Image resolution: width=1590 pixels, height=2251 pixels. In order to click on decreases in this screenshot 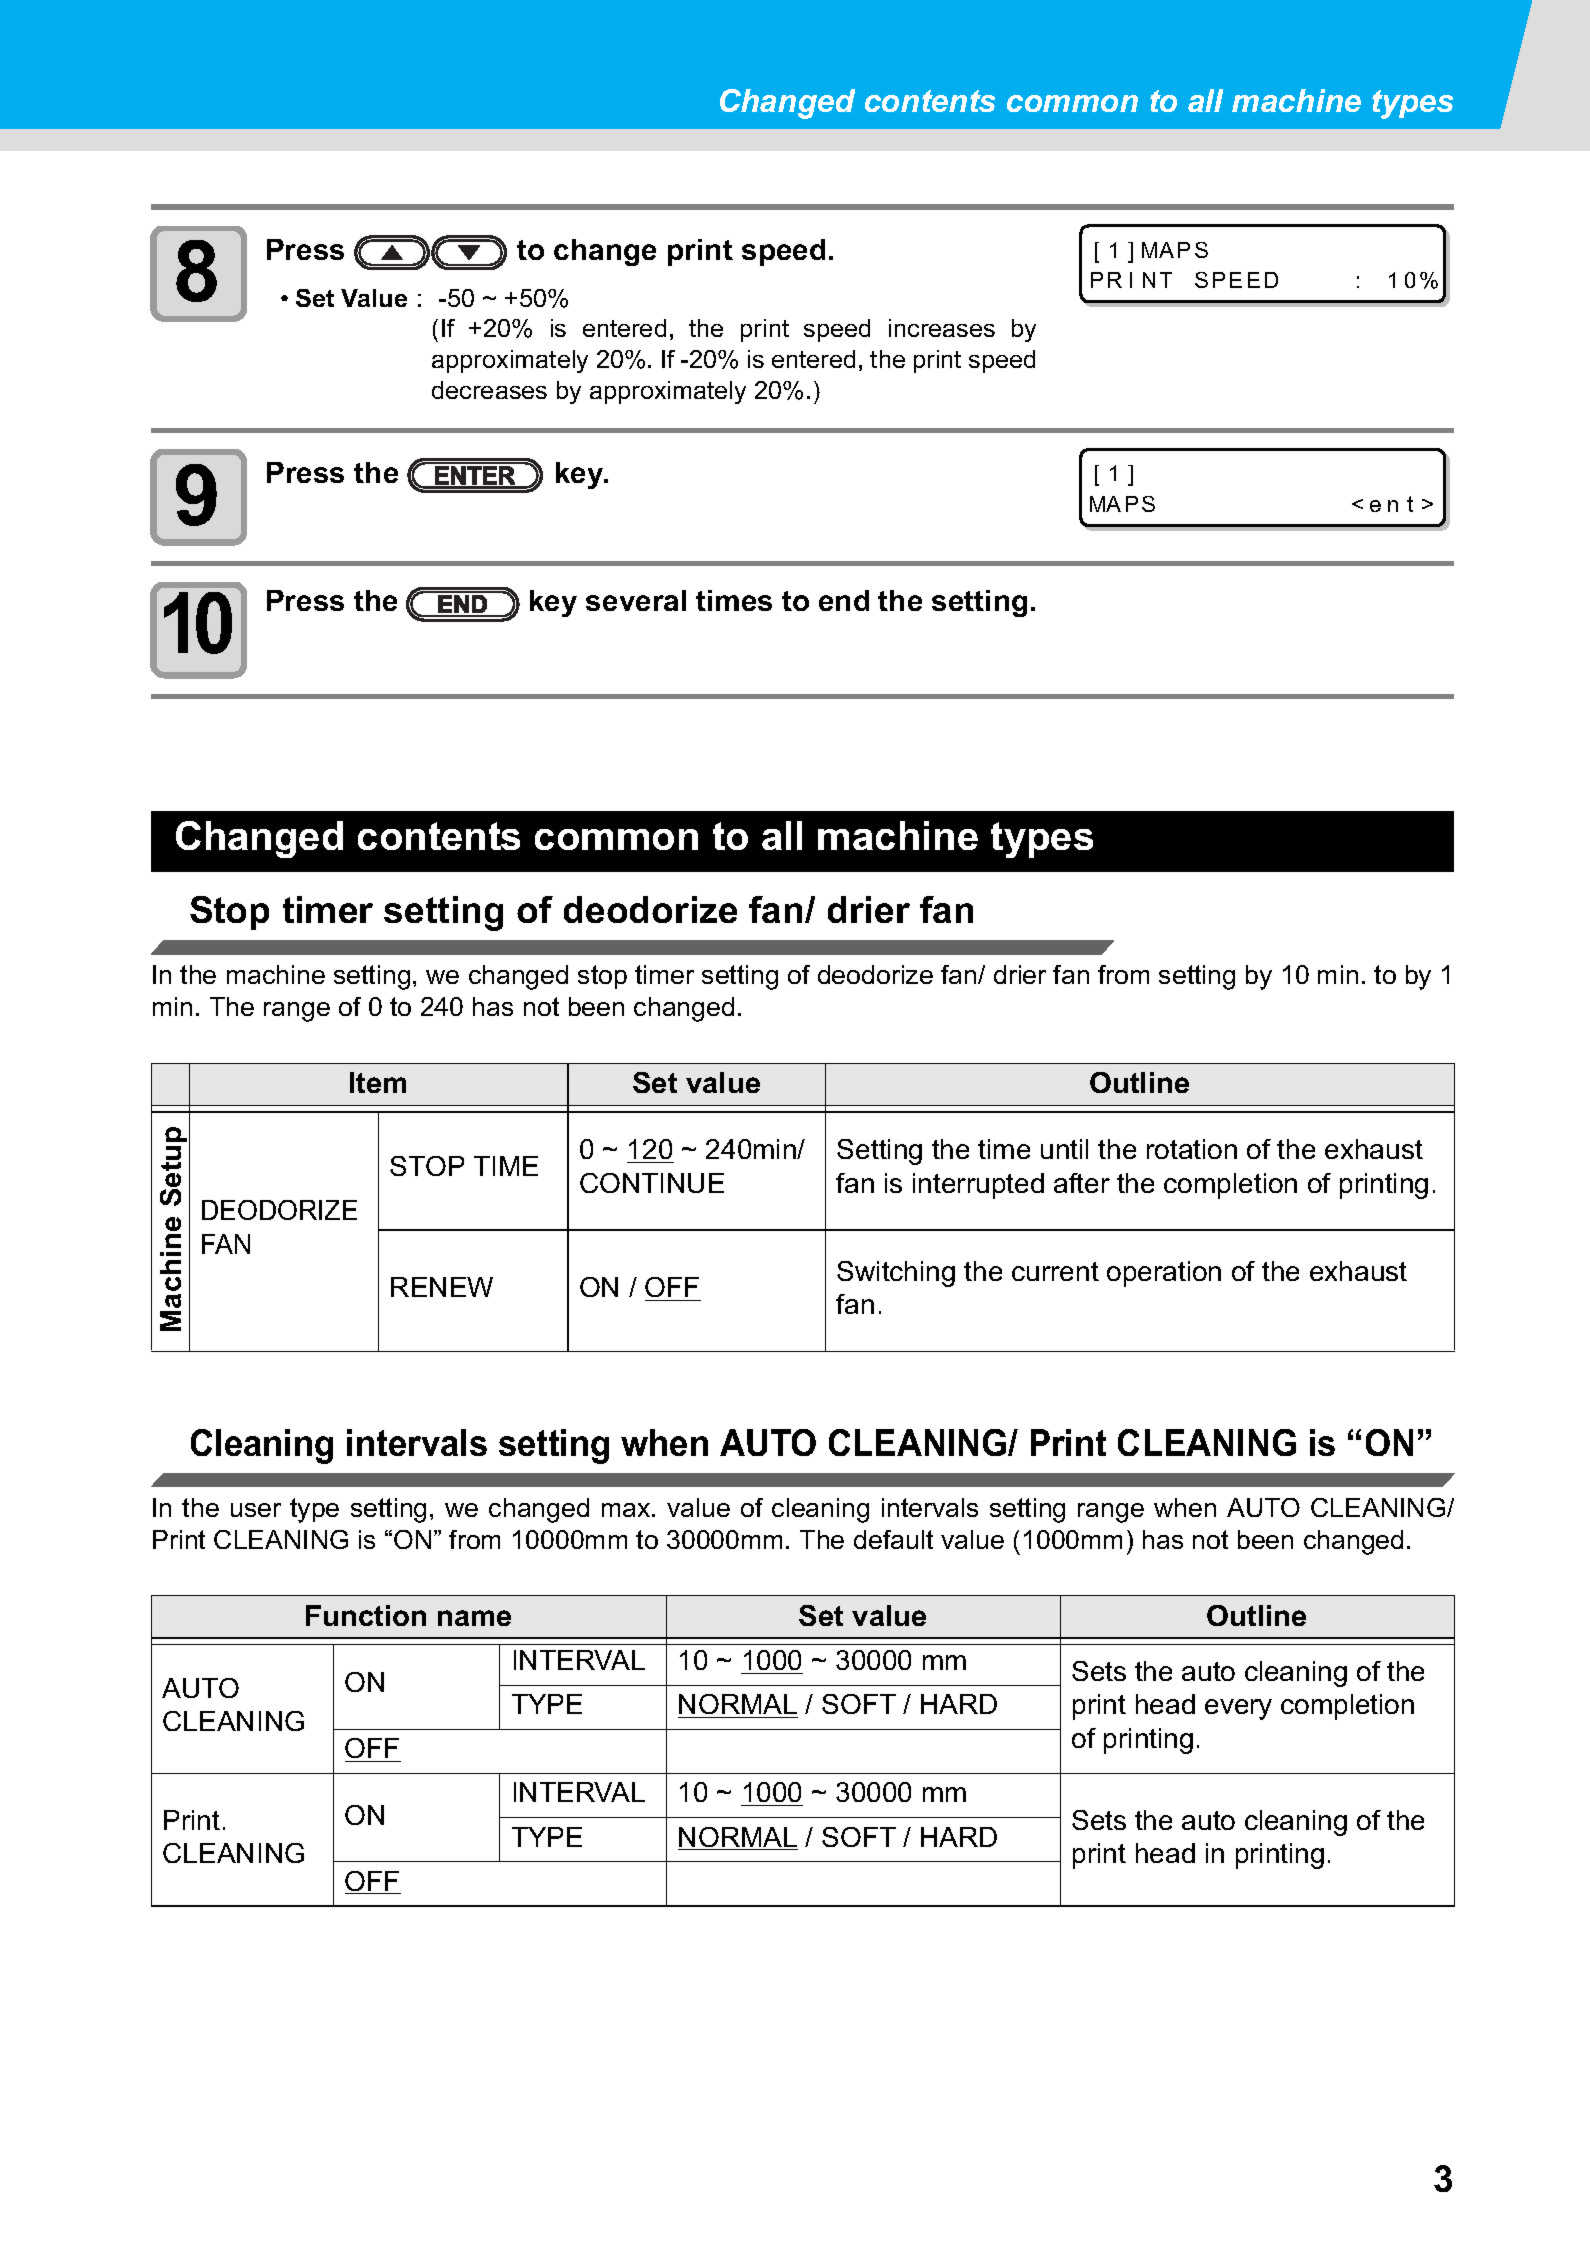, I will do `click(489, 390)`.
